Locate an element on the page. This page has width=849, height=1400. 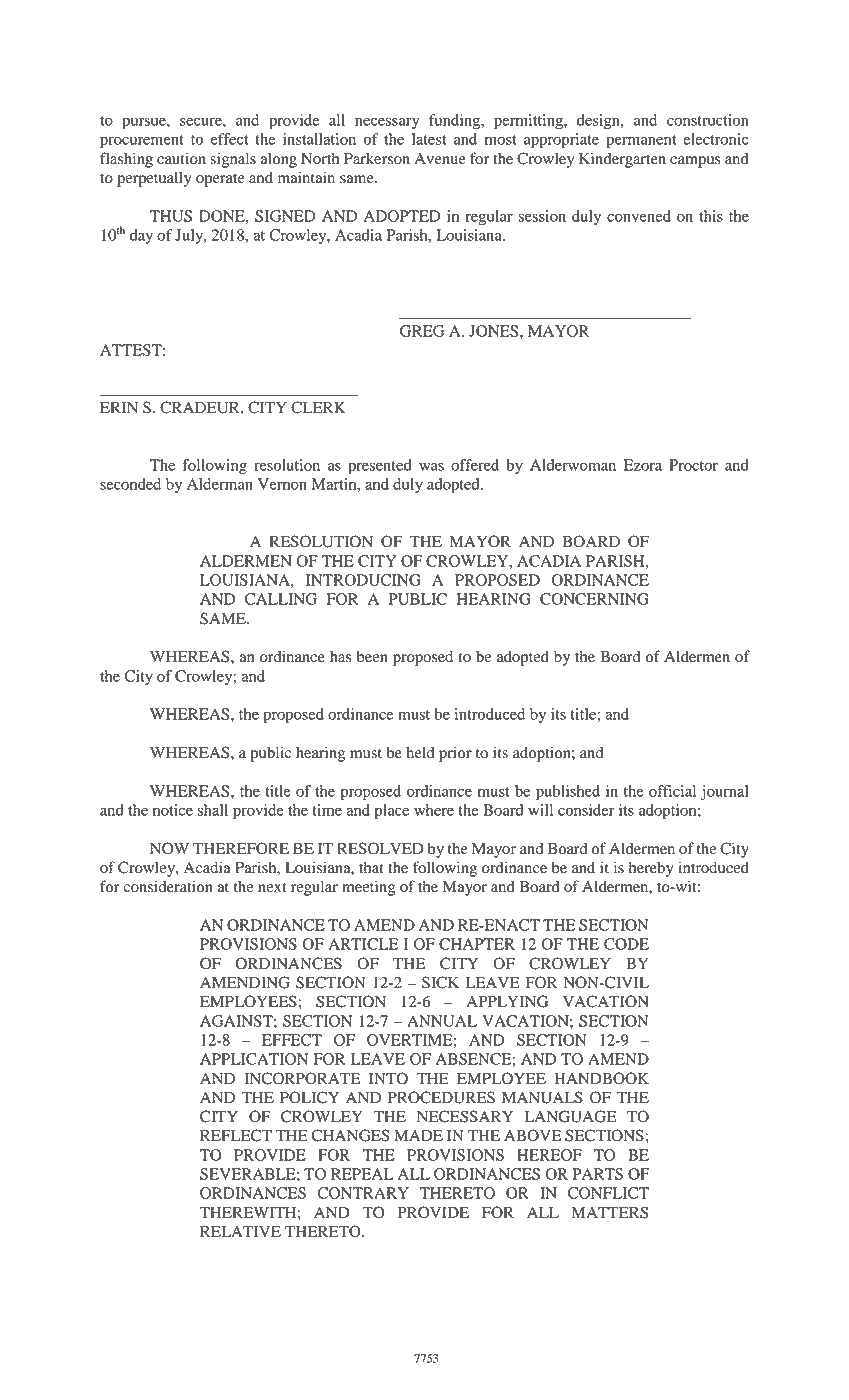
Proctor is located at coordinates (693, 465).
